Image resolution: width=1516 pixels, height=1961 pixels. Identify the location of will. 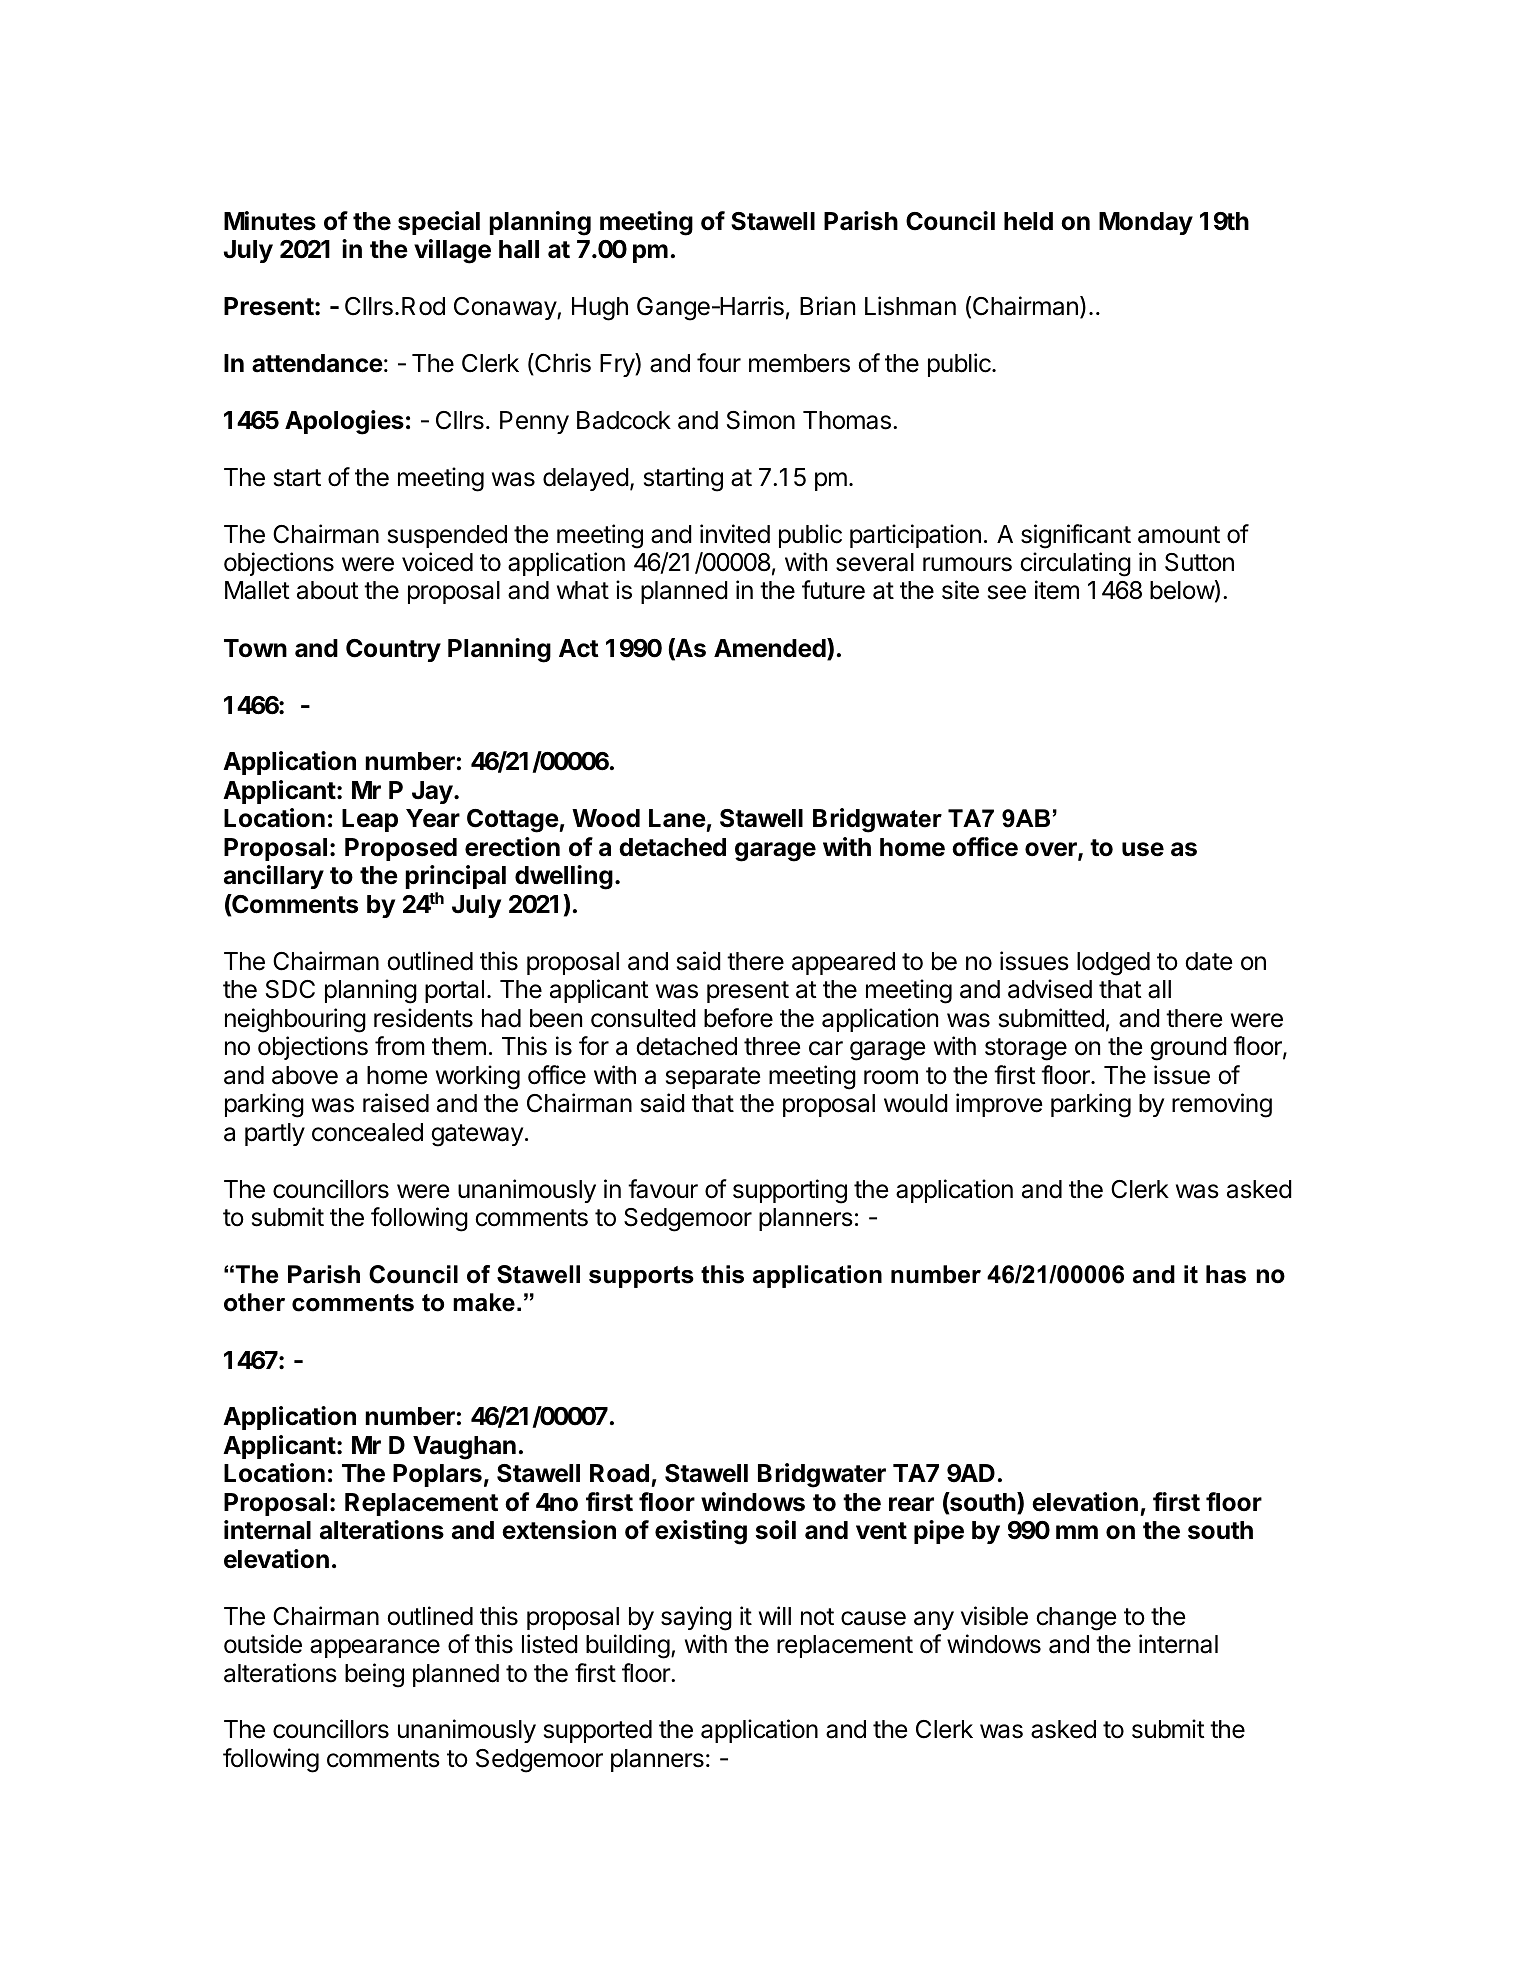
(775, 1615).
